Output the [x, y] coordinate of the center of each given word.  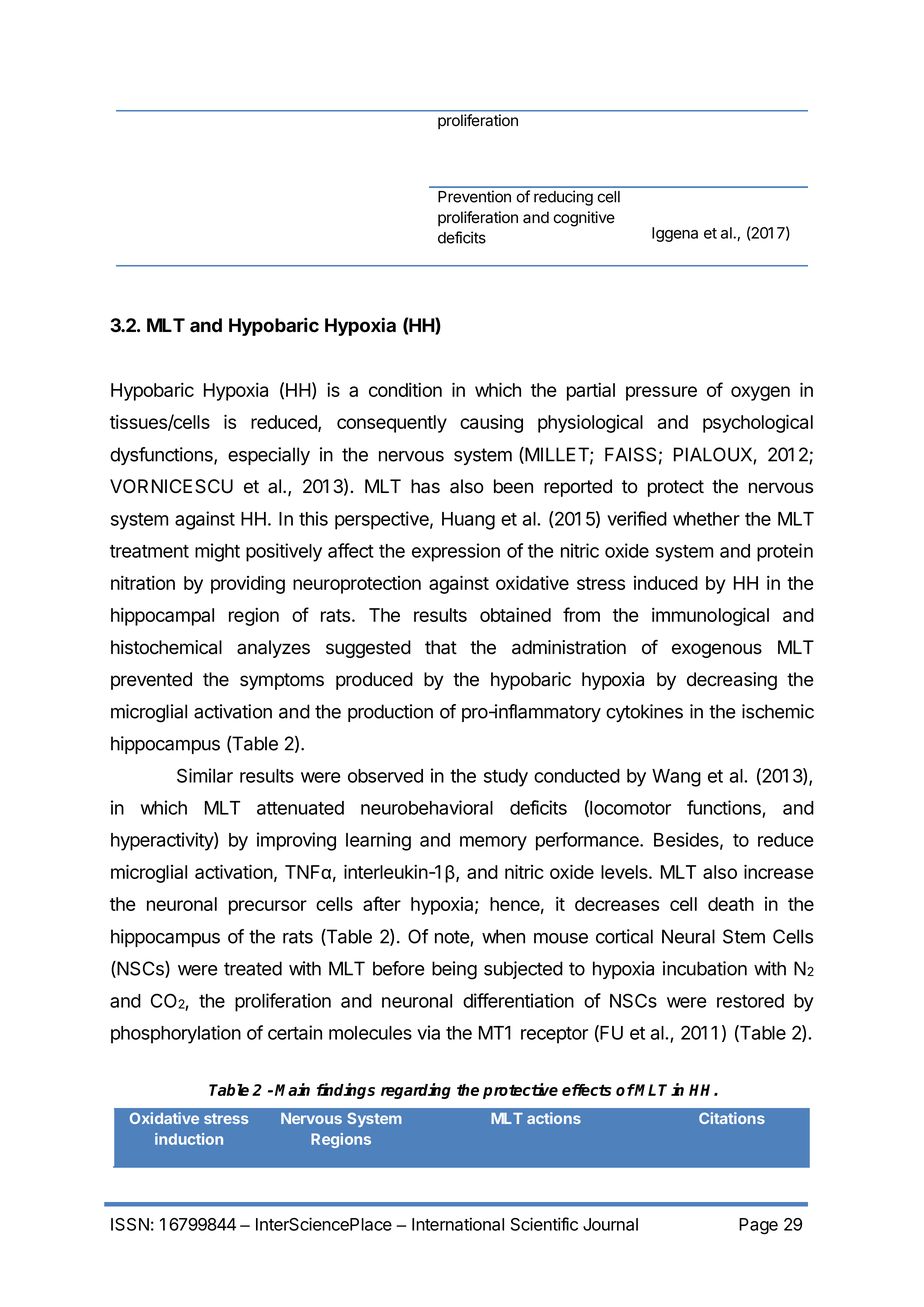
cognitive [584, 219]
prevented [151, 681]
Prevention [474, 196]
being [454, 970]
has [425, 486]
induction [189, 1139]
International [458, 1224]
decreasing [732, 681]
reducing [563, 198]
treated [253, 968]
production [390, 713]
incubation [705, 968]
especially [269, 456]
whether [706, 519]
